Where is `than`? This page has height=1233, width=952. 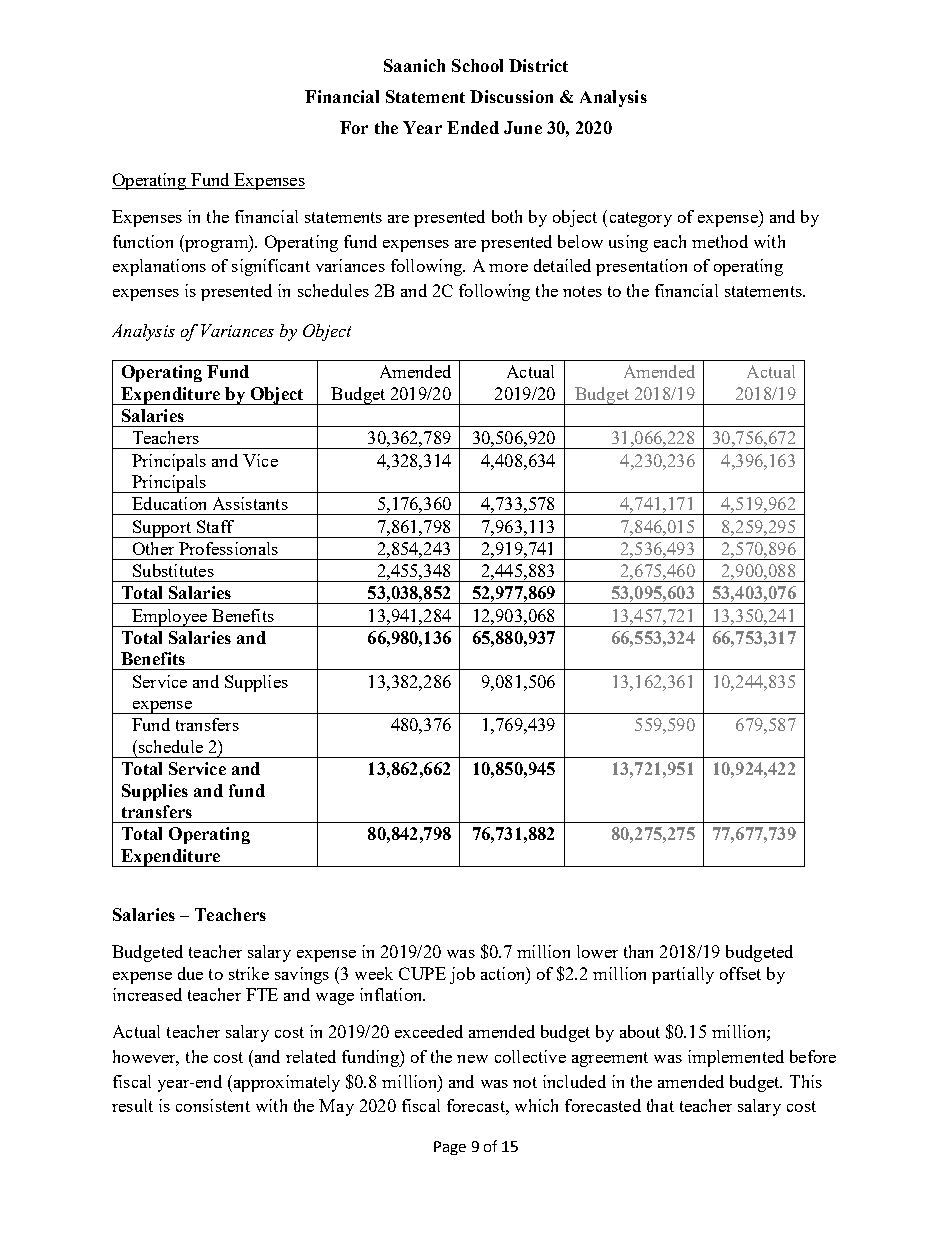 than is located at coordinates (638, 951).
